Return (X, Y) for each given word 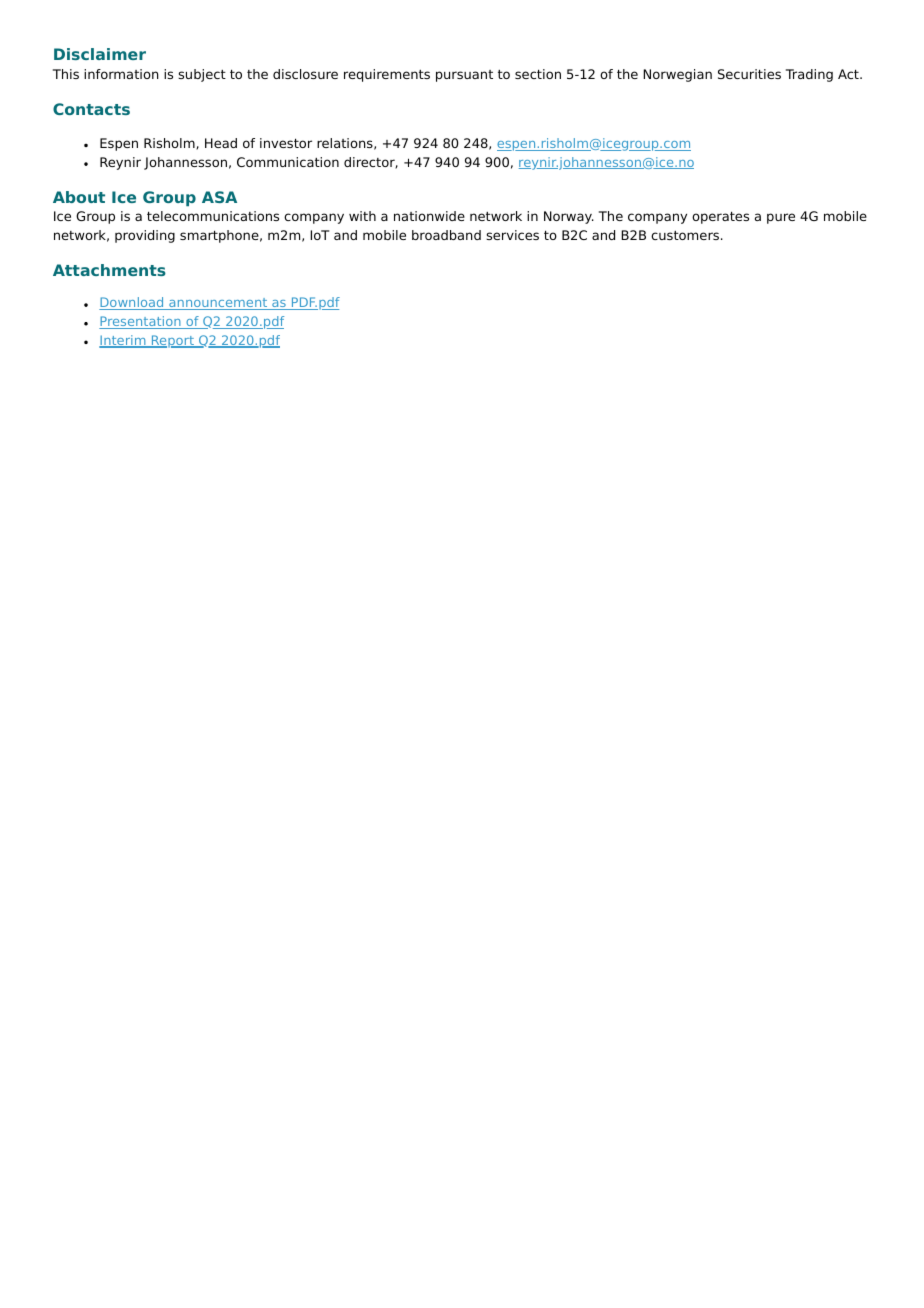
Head (221, 143)
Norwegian (677, 75)
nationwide (429, 216)
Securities (749, 74)
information (121, 74)
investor (286, 143)
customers (685, 235)
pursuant (464, 76)
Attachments (109, 270)
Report (172, 341)
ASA (219, 197)
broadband (446, 235)
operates (720, 217)
